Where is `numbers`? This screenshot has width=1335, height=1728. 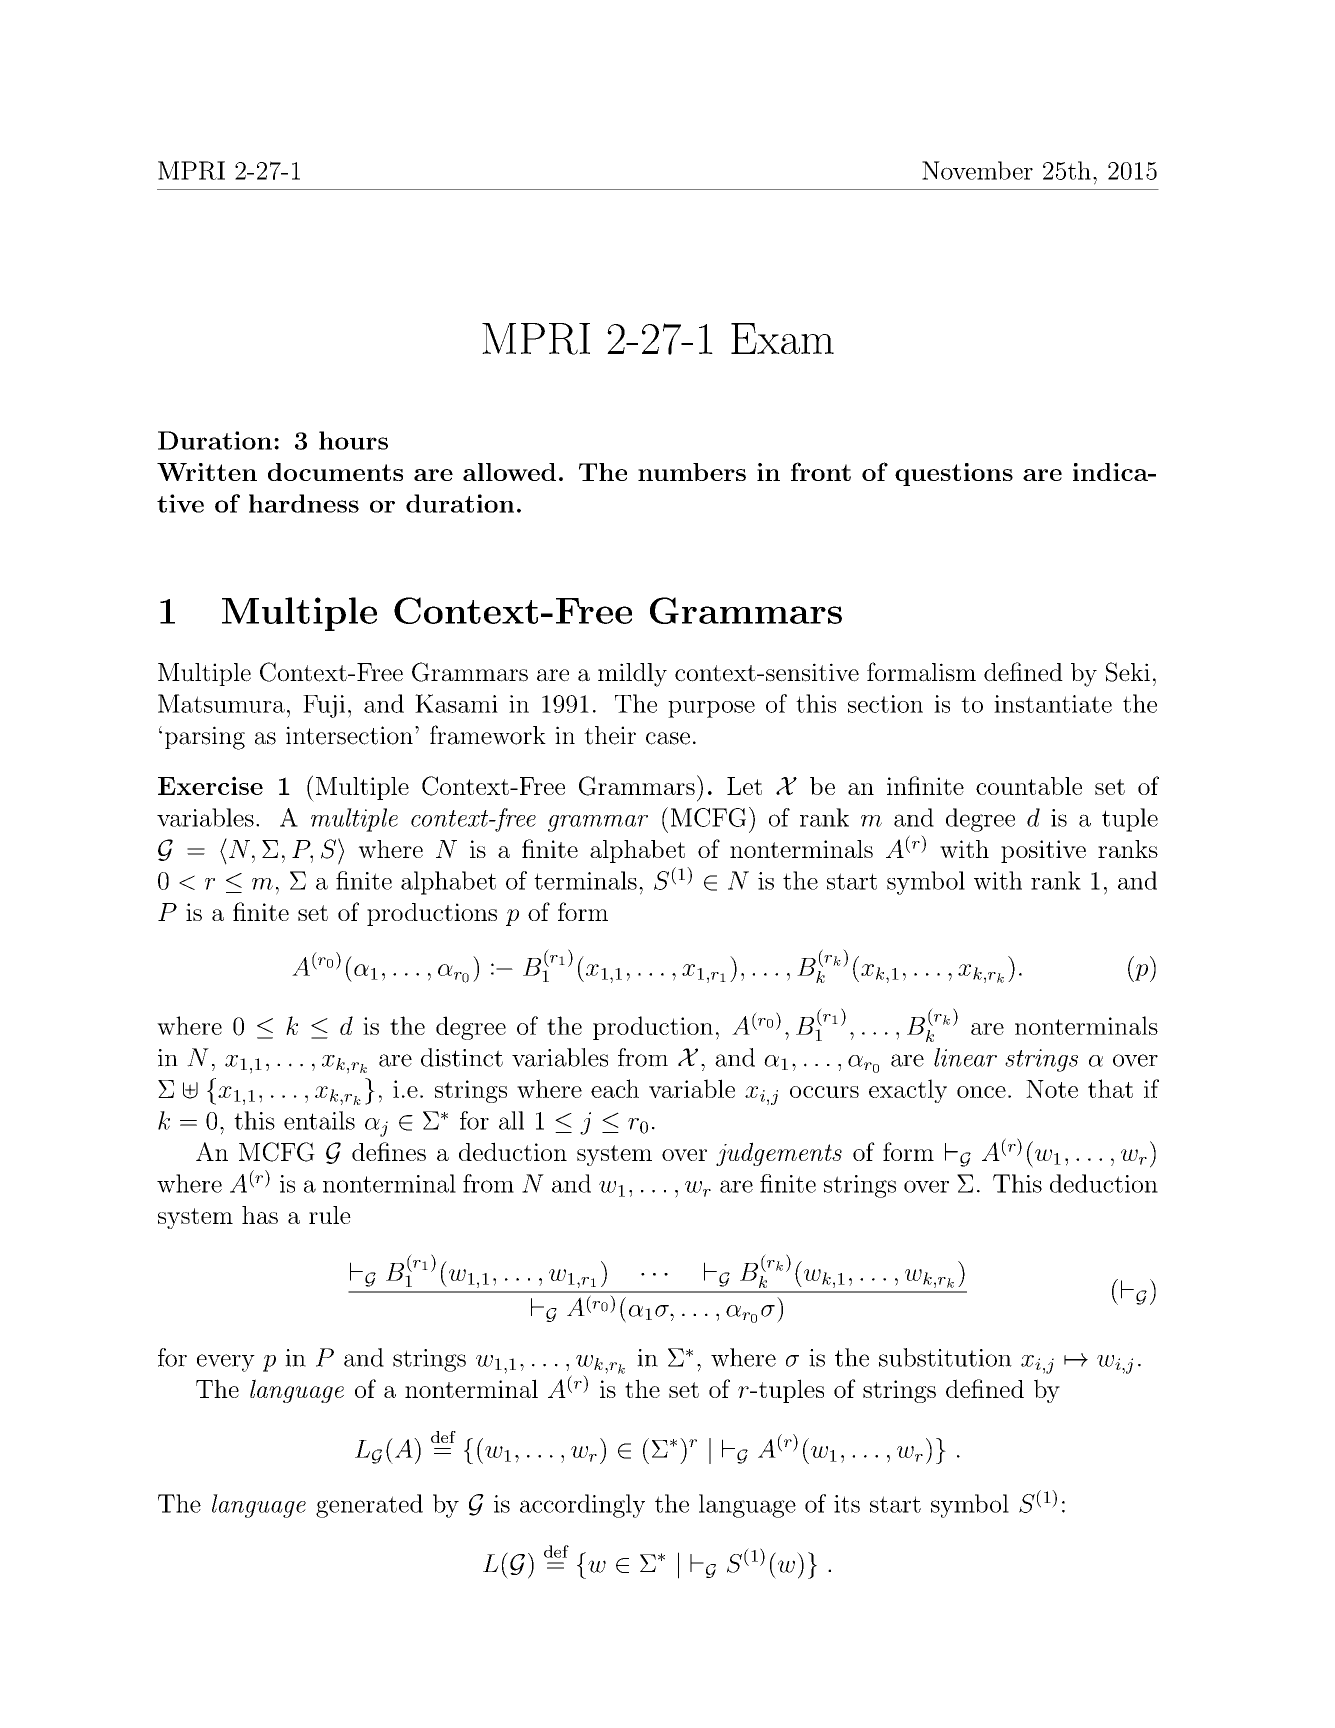
numbers is located at coordinates (692, 472).
